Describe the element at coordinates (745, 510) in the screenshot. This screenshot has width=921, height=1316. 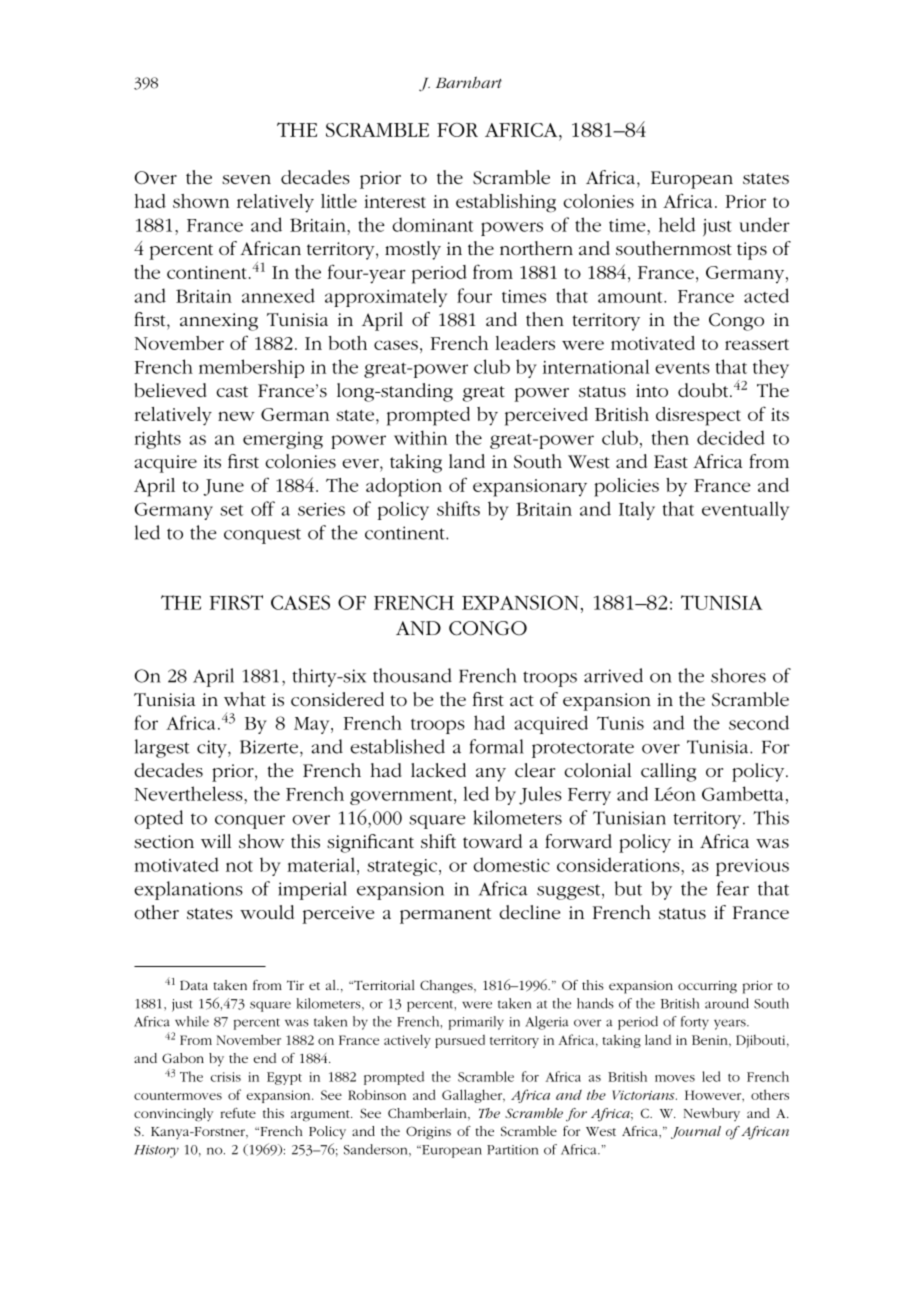
I see `eventually` at that location.
